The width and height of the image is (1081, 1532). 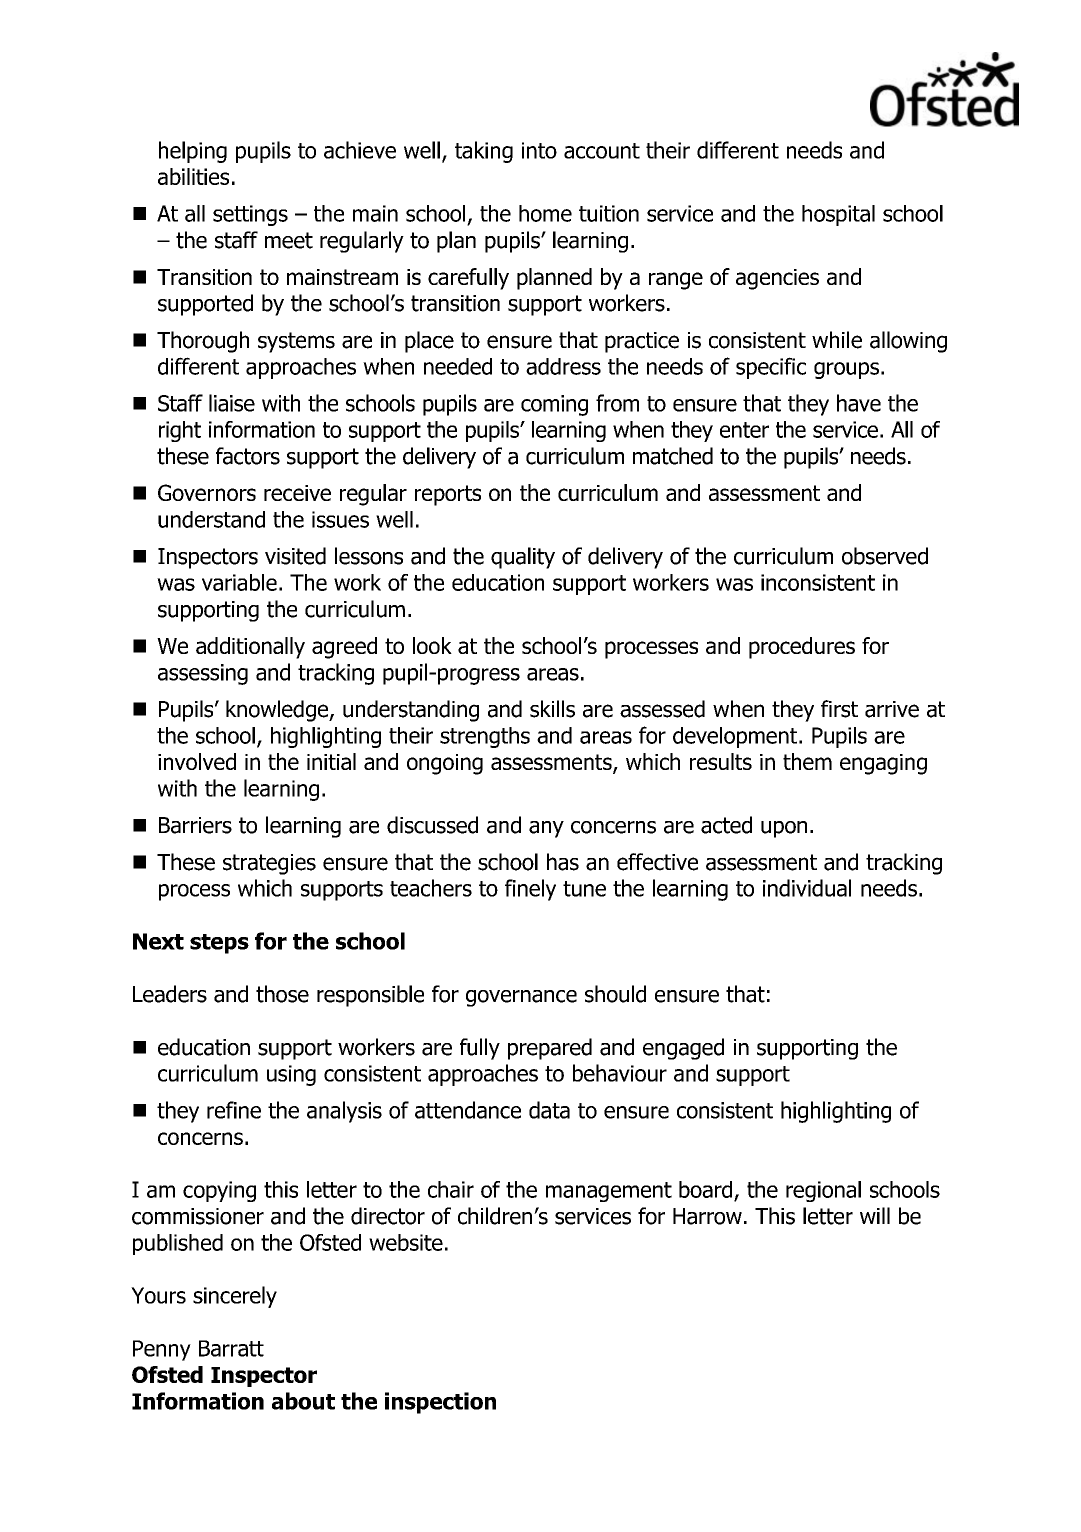 What do you see at coordinates (545, 213) in the image?
I see `home` at bounding box center [545, 213].
